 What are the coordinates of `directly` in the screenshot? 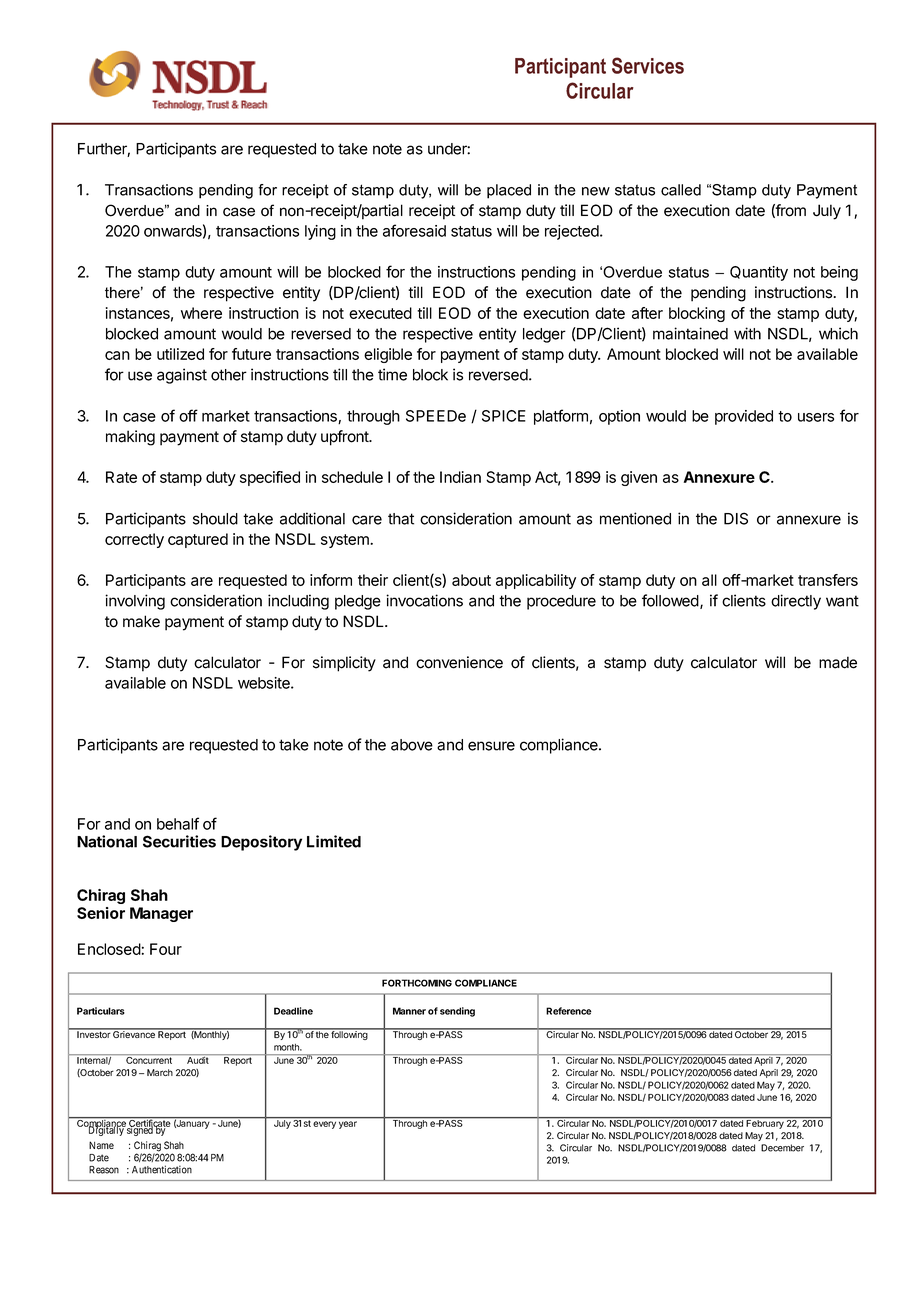 It's located at (796, 602).
